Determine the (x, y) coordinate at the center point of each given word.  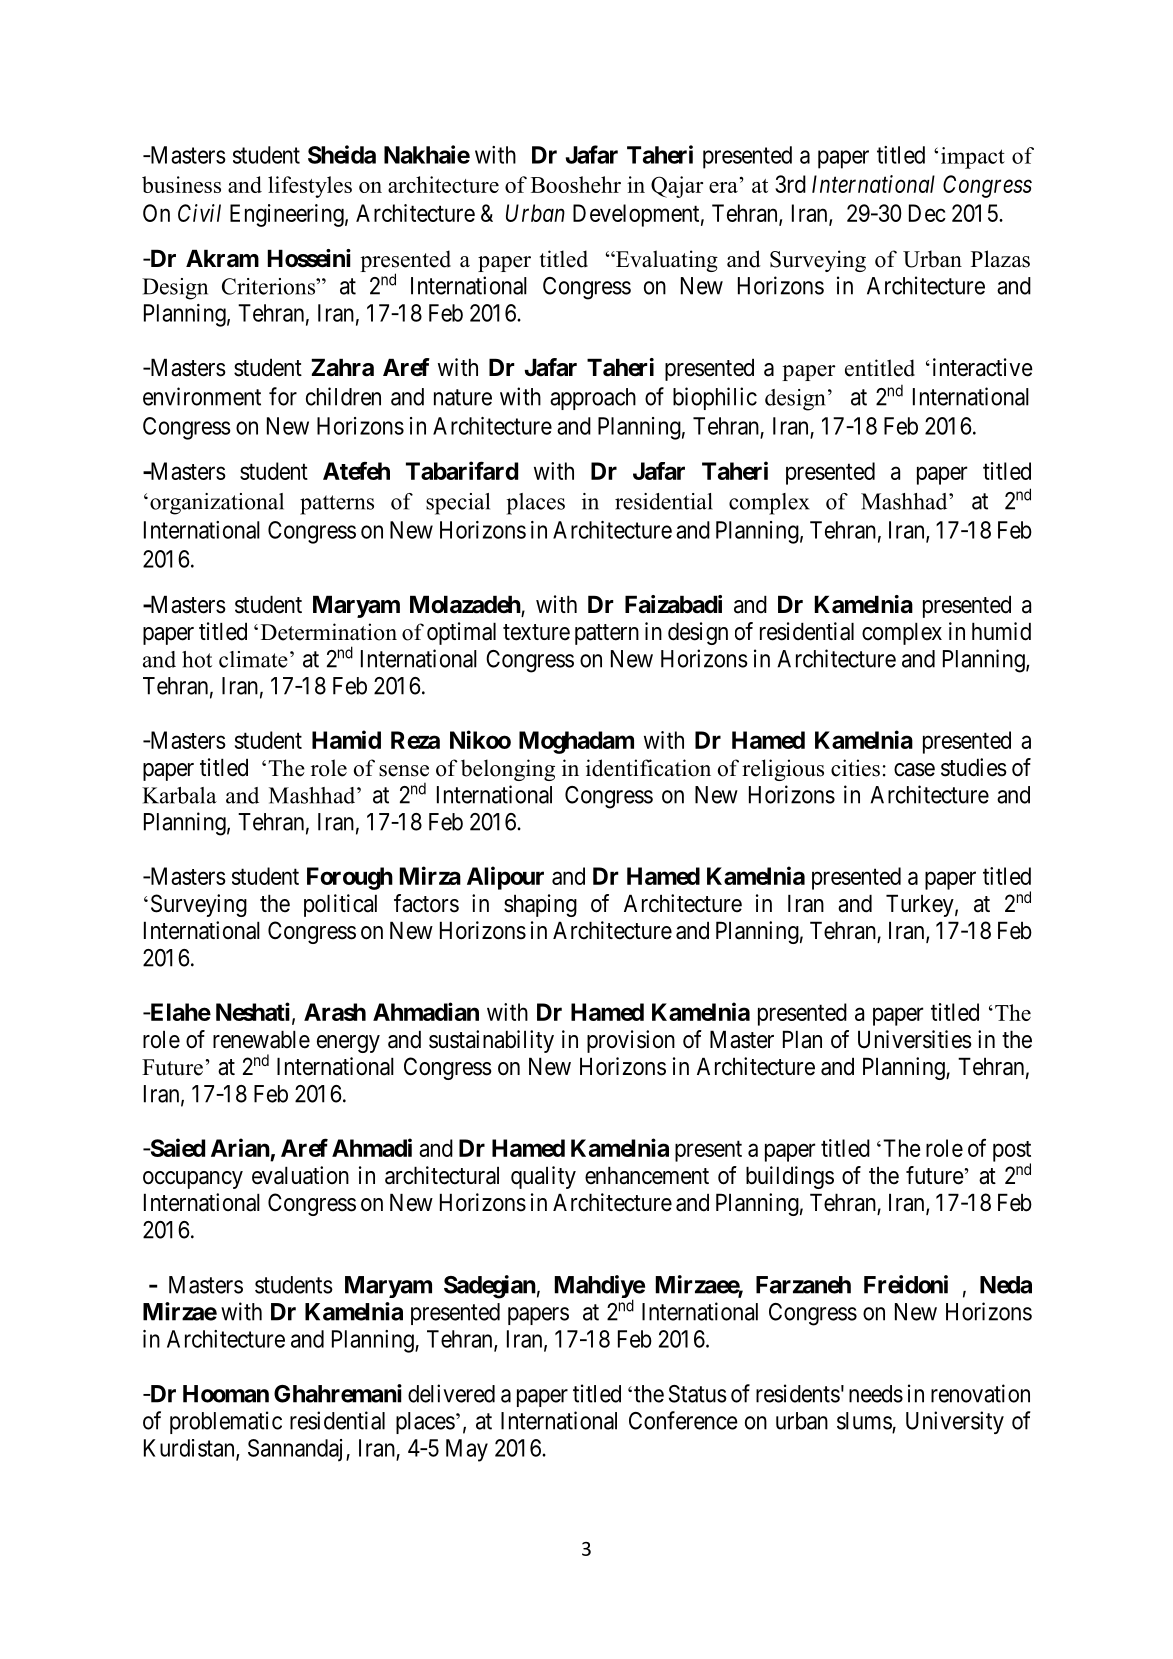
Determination (329, 632)
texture (536, 632)
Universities (915, 1039)
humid (1001, 631)
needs (876, 1394)
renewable (261, 1039)
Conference (683, 1420)
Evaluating (666, 261)
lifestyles (310, 187)
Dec (927, 213)
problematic (226, 1422)
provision (631, 1041)
